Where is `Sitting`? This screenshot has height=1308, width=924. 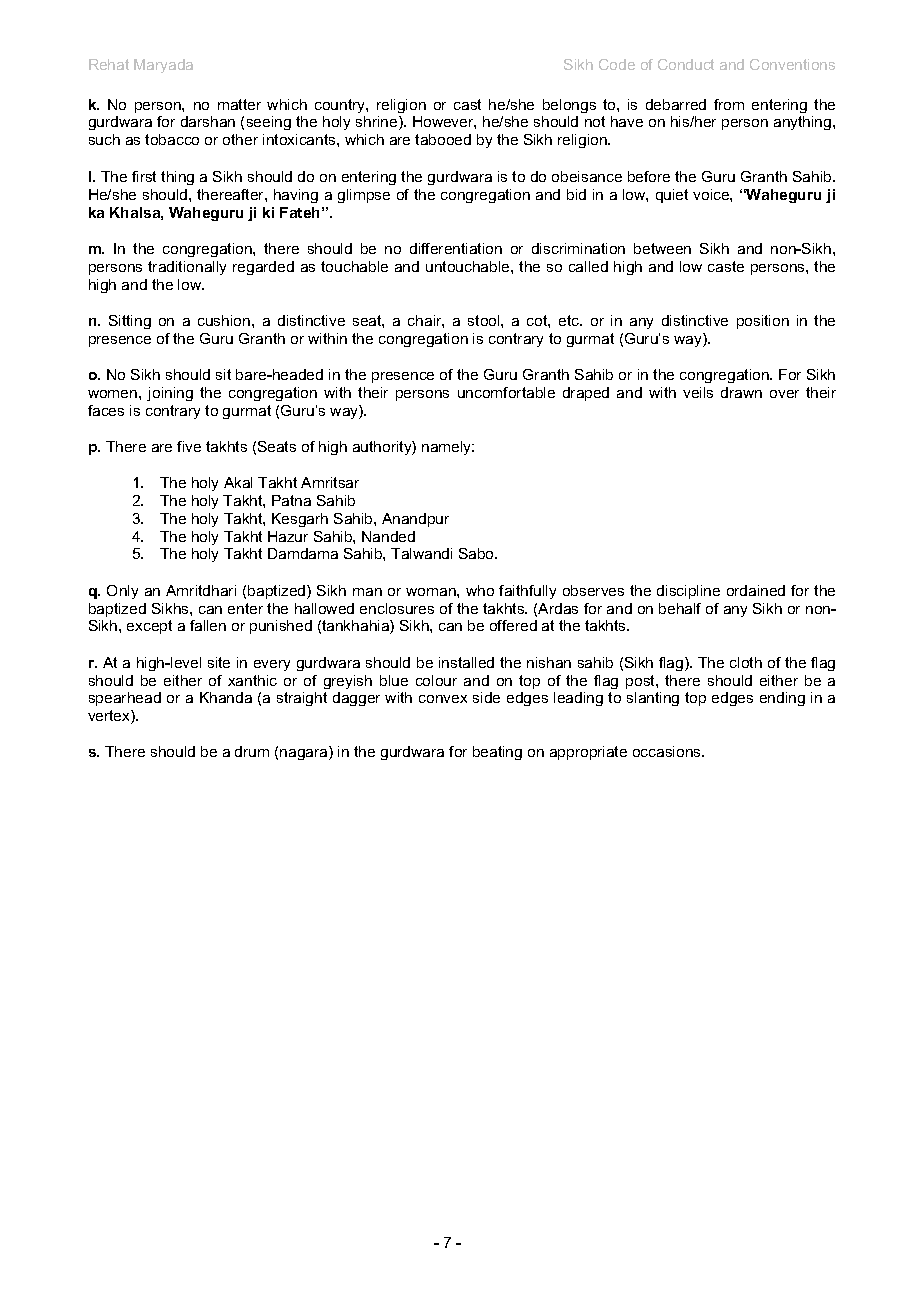
Sitting is located at coordinates (130, 322).
